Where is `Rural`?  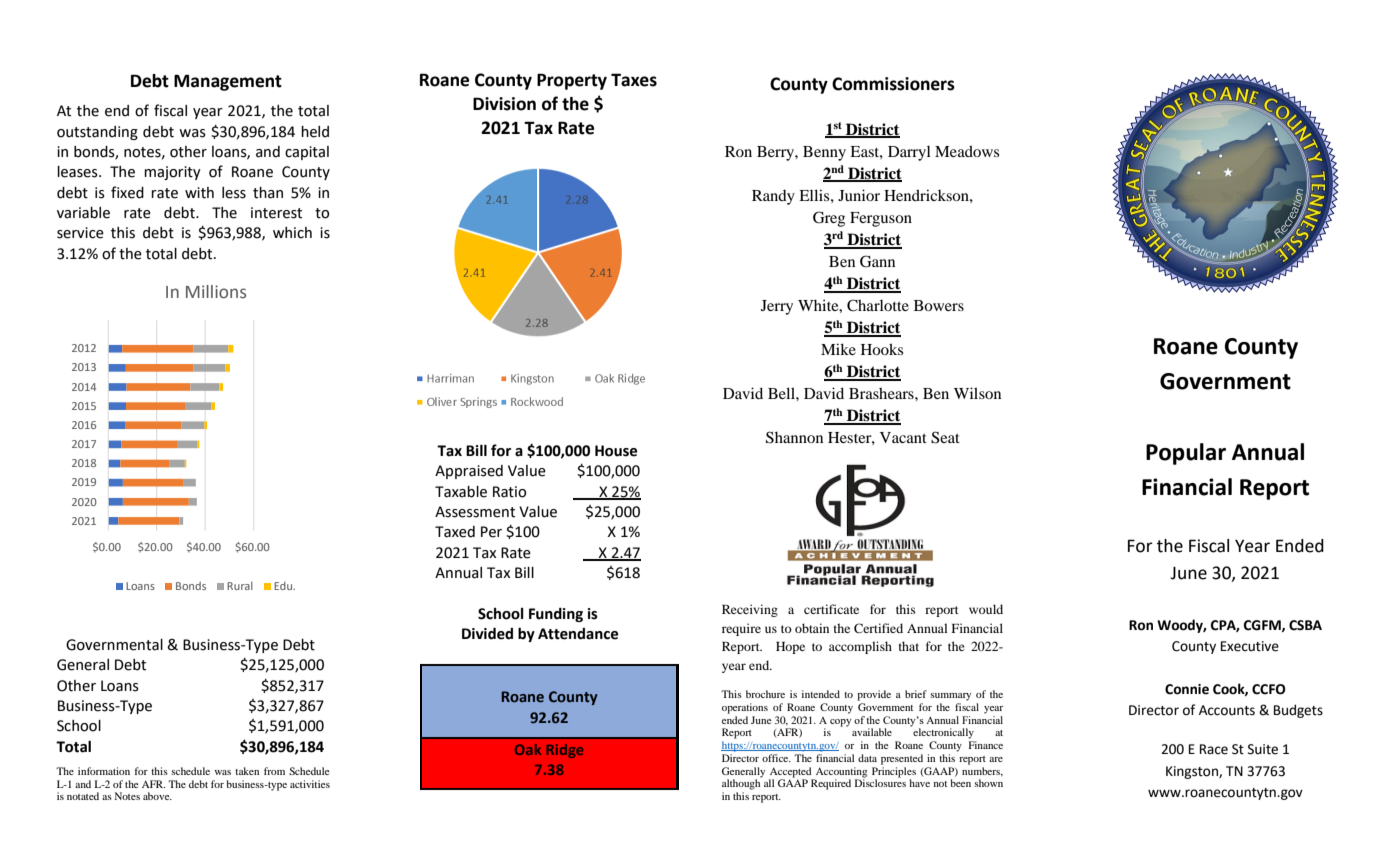
Rural is located at coordinates (240, 586).
